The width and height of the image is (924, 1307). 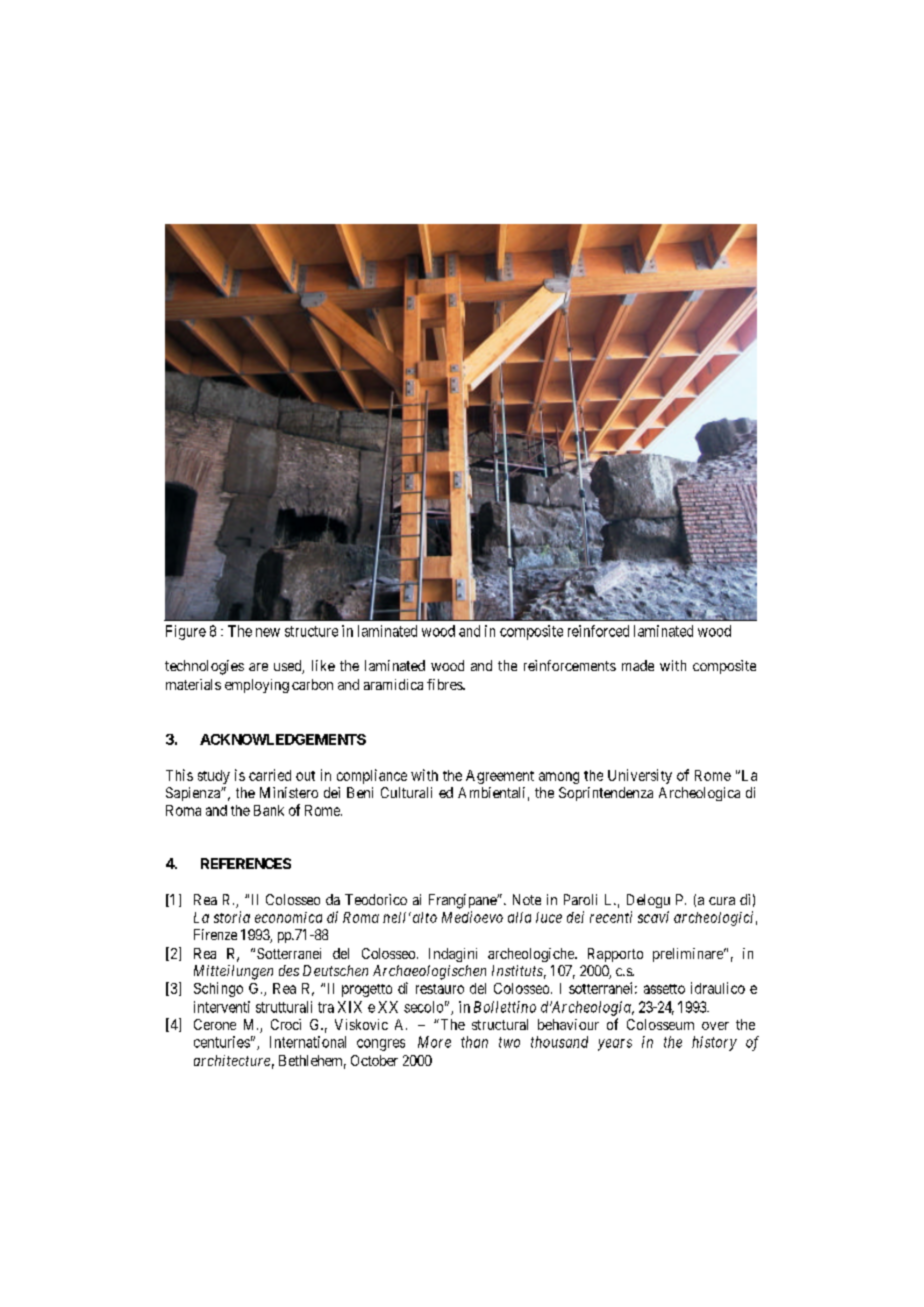 I want to click on made, so click(x=638, y=665).
